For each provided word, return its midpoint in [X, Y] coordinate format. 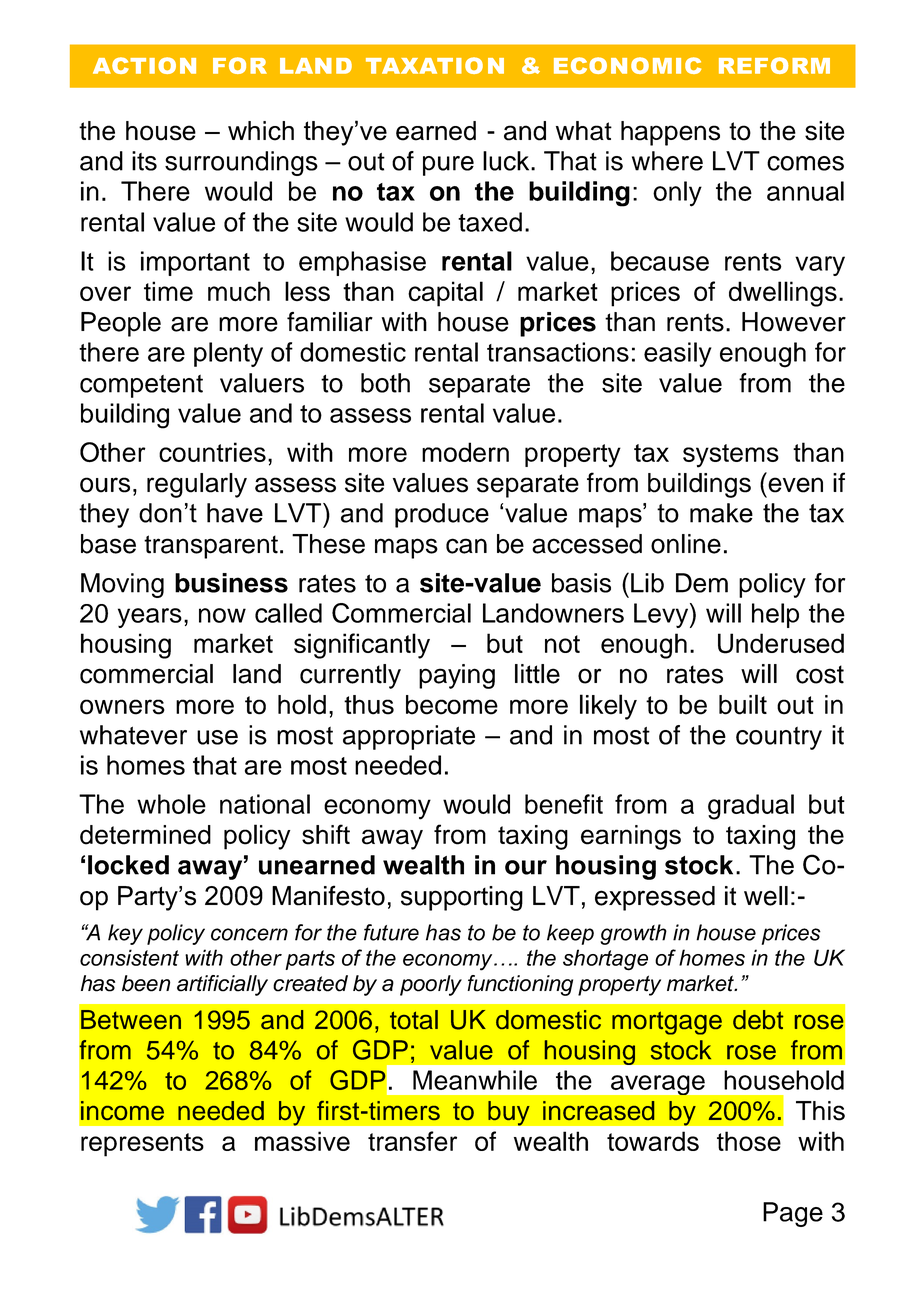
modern [465, 452]
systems [731, 456]
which [261, 131]
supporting [462, 898]
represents [142, 1145]
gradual [751, 807]
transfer [412, 1141]
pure [448, 166]
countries [212, 452]
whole [171, 804]
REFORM [774, 65]
